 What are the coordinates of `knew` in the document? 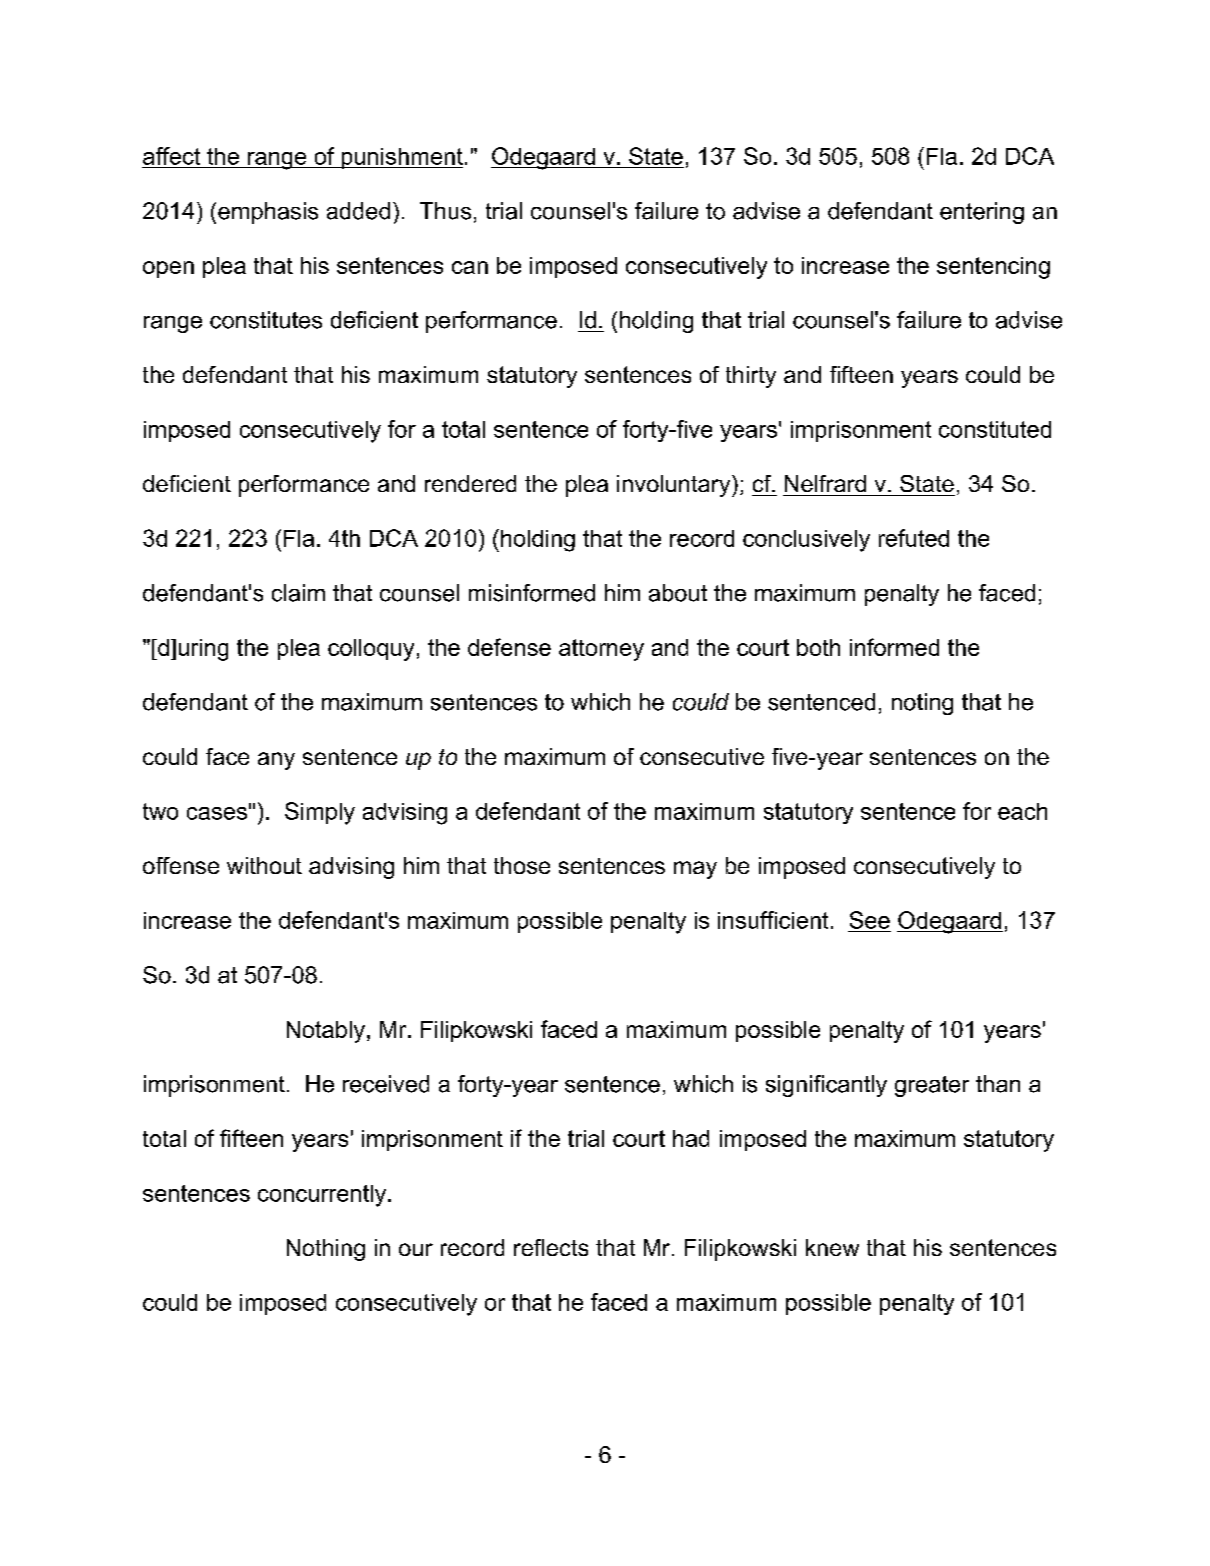 It's located at (832, 1247).
